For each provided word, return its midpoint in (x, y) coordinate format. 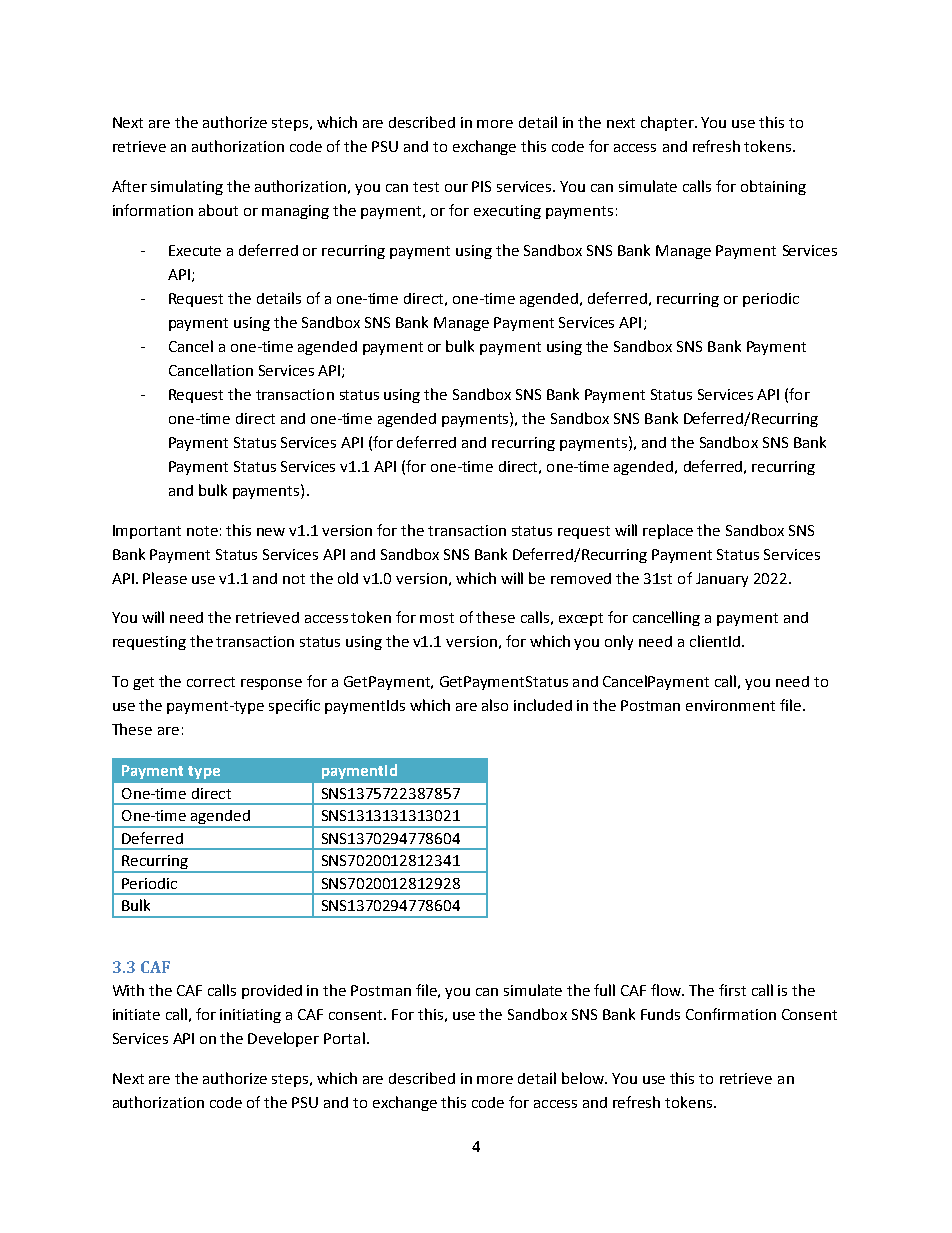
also (495, 705)
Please (165, 578)
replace (668, 531)
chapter (668, 123)
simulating (187, 187)
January (722, 580)
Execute (195, 250)
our (456, 188)
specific (294, 706)
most (437, 618)
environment (730, 705)
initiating (250, 1016)
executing (507, 212)
